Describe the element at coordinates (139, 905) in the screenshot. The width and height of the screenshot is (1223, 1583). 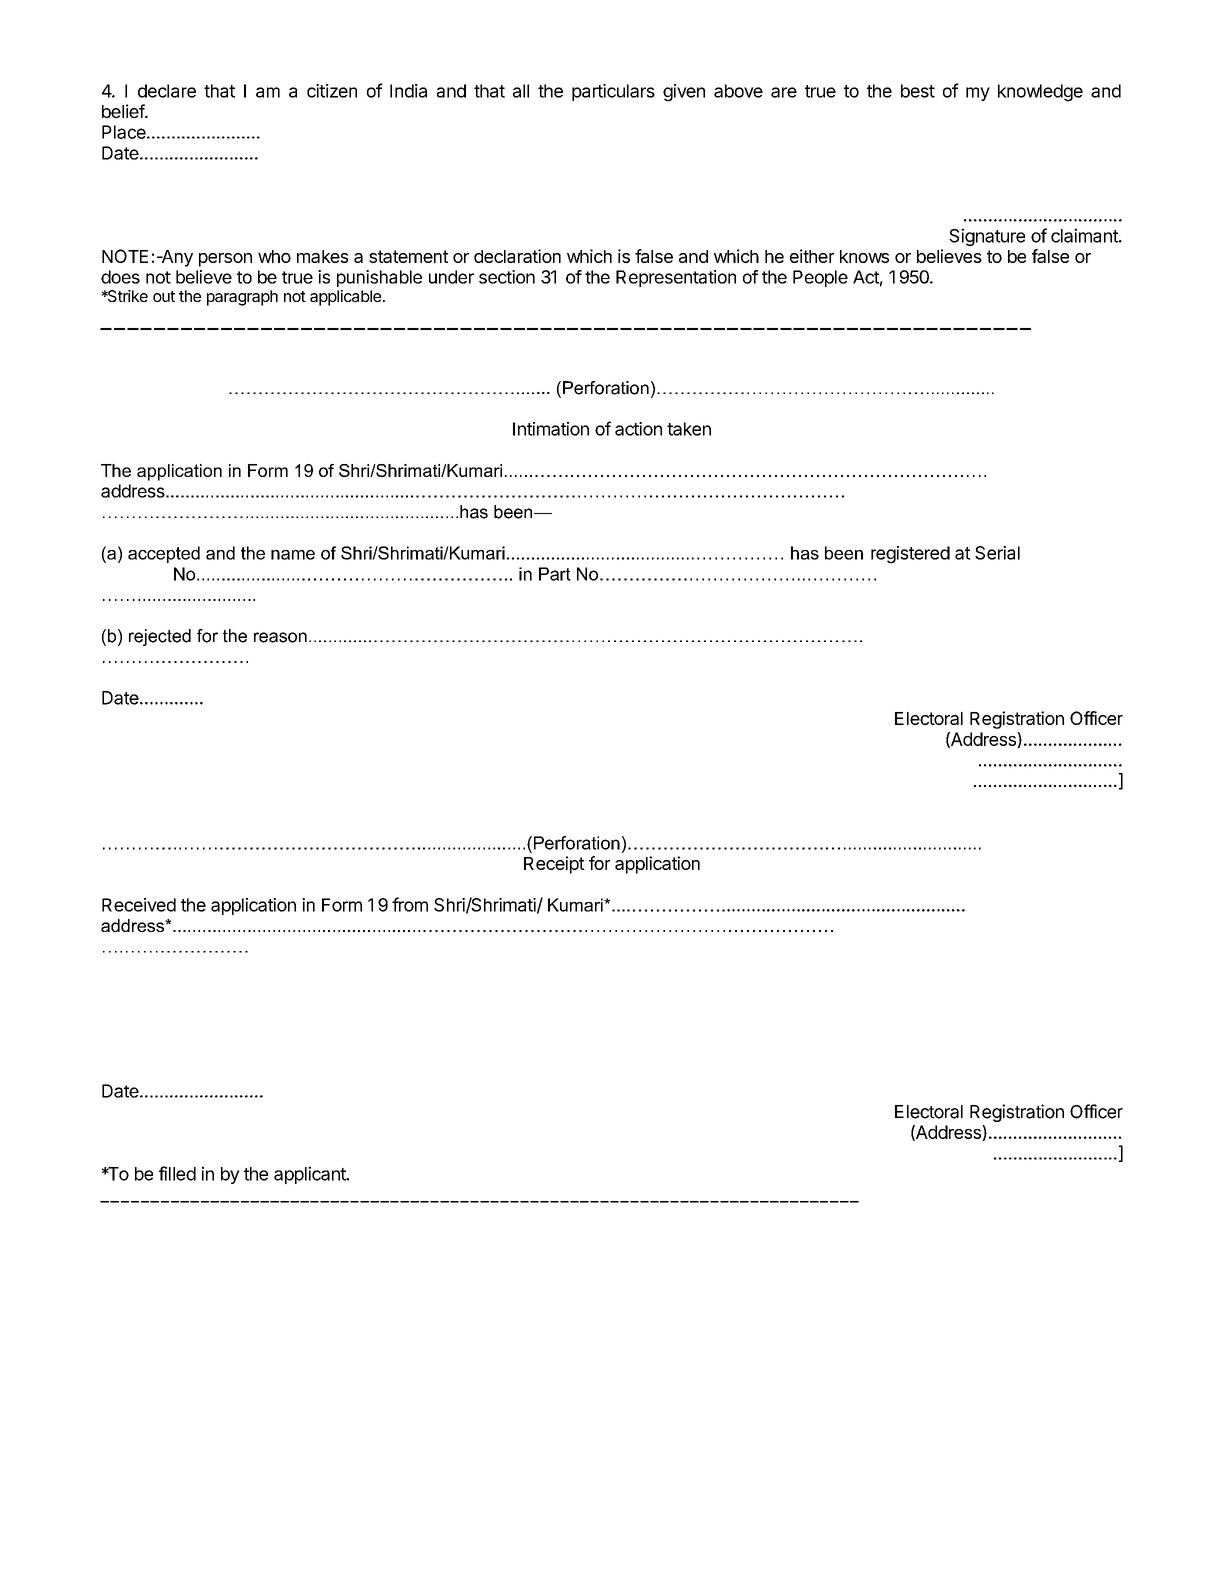
I see `Received` at that location.
